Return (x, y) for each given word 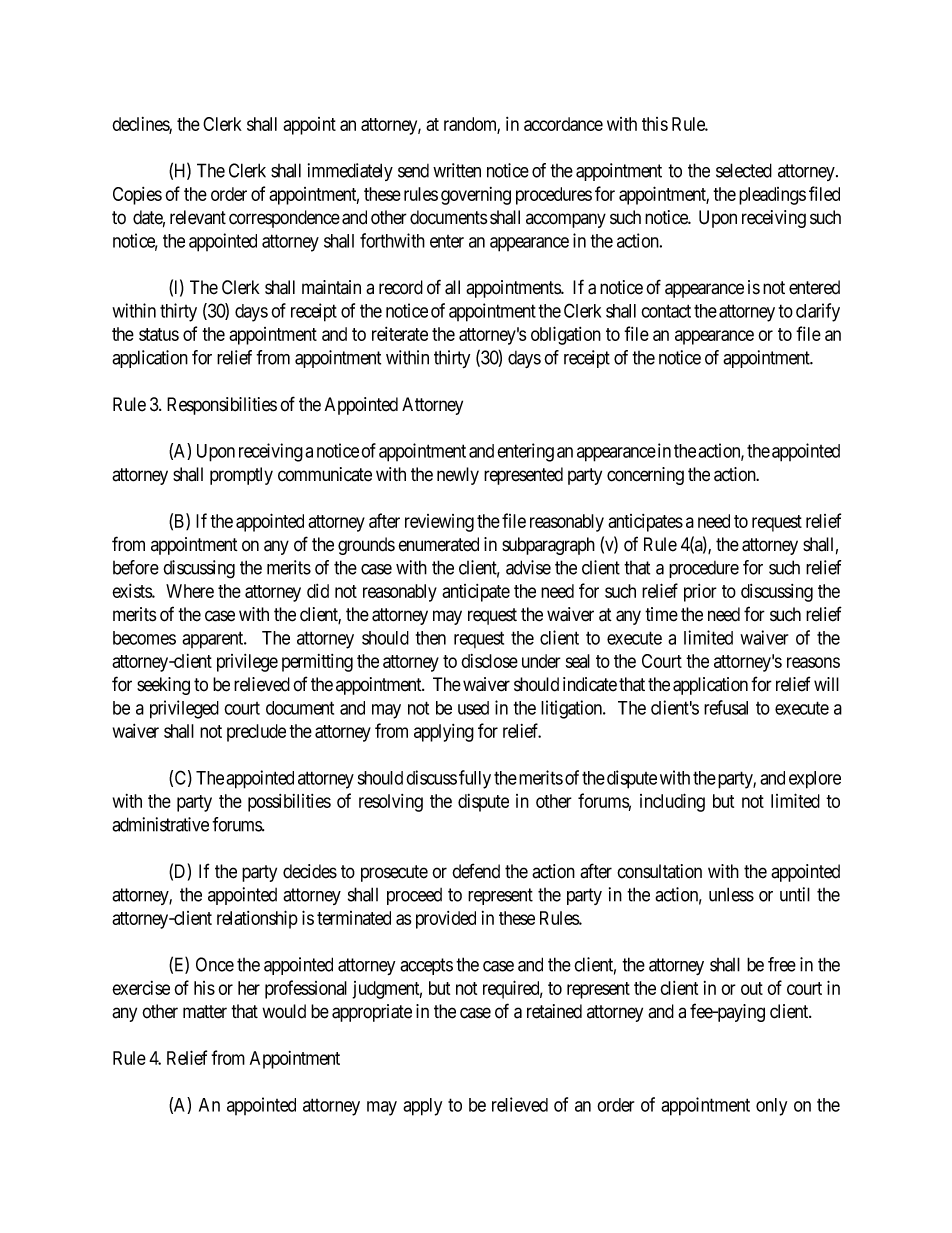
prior (700, 593)
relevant (198, 217)
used (473, 708)
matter (205, 1012)
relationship (257, 919)
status (159, 334)
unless (731, 894)
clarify (818, 312)
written (457, 170)
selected (744, 170)
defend (476, 871)
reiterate (400, 334)
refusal (726, 707)
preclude (256, 733)
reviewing (439, 523)
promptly (241, 476)
